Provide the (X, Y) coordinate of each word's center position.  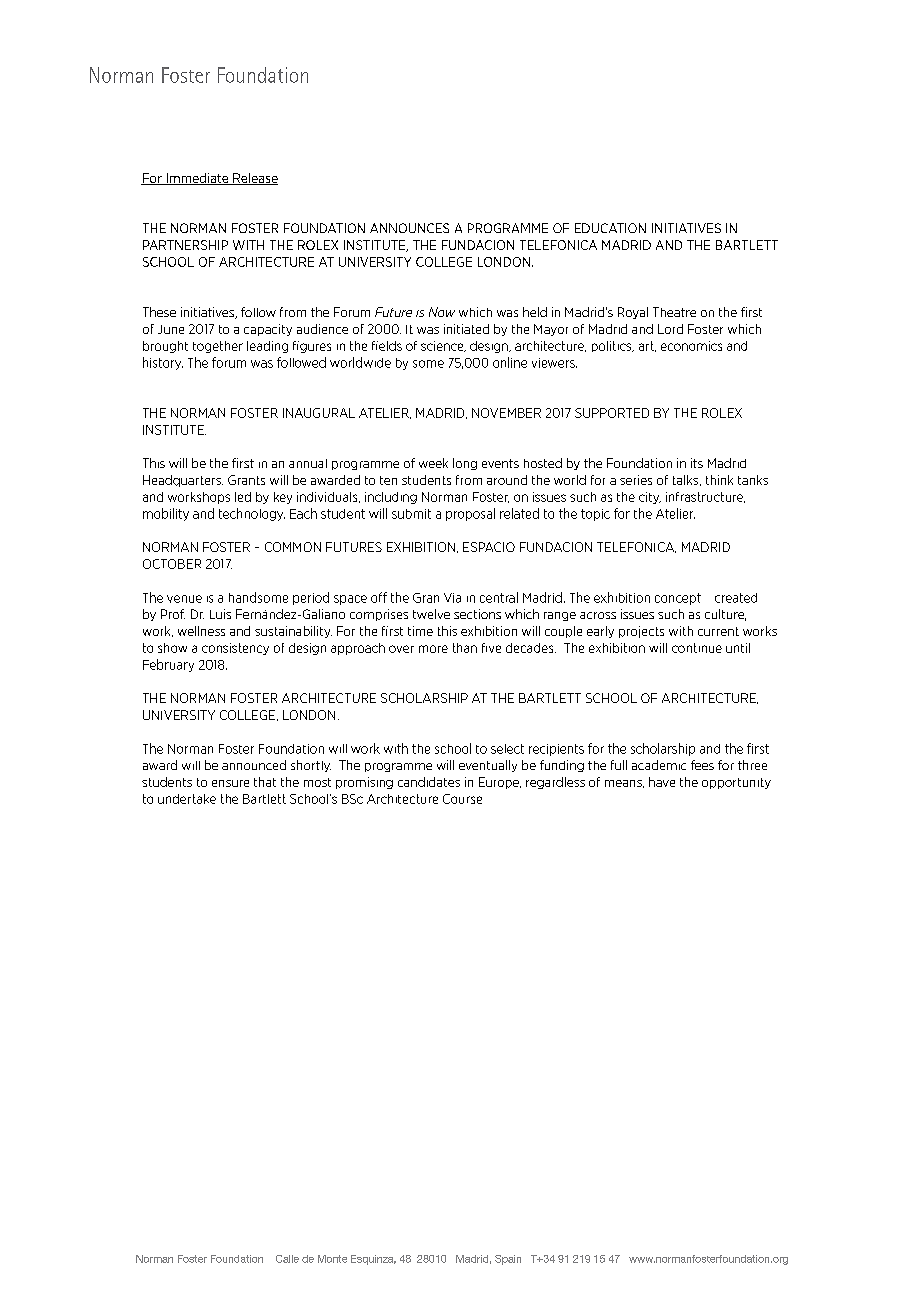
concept (678, 599)
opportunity (736, 783)
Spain (508, 1260)
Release (254, 179)
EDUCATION (610, 228)
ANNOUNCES (409, 228)
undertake (187, 799)
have (662, 782)
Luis (220, 614)
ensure (230, 783)
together (218, 347)
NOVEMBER (506, 413)
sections (477, 614)
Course (462, 799)
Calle (287, 1259)
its (697, 463)
